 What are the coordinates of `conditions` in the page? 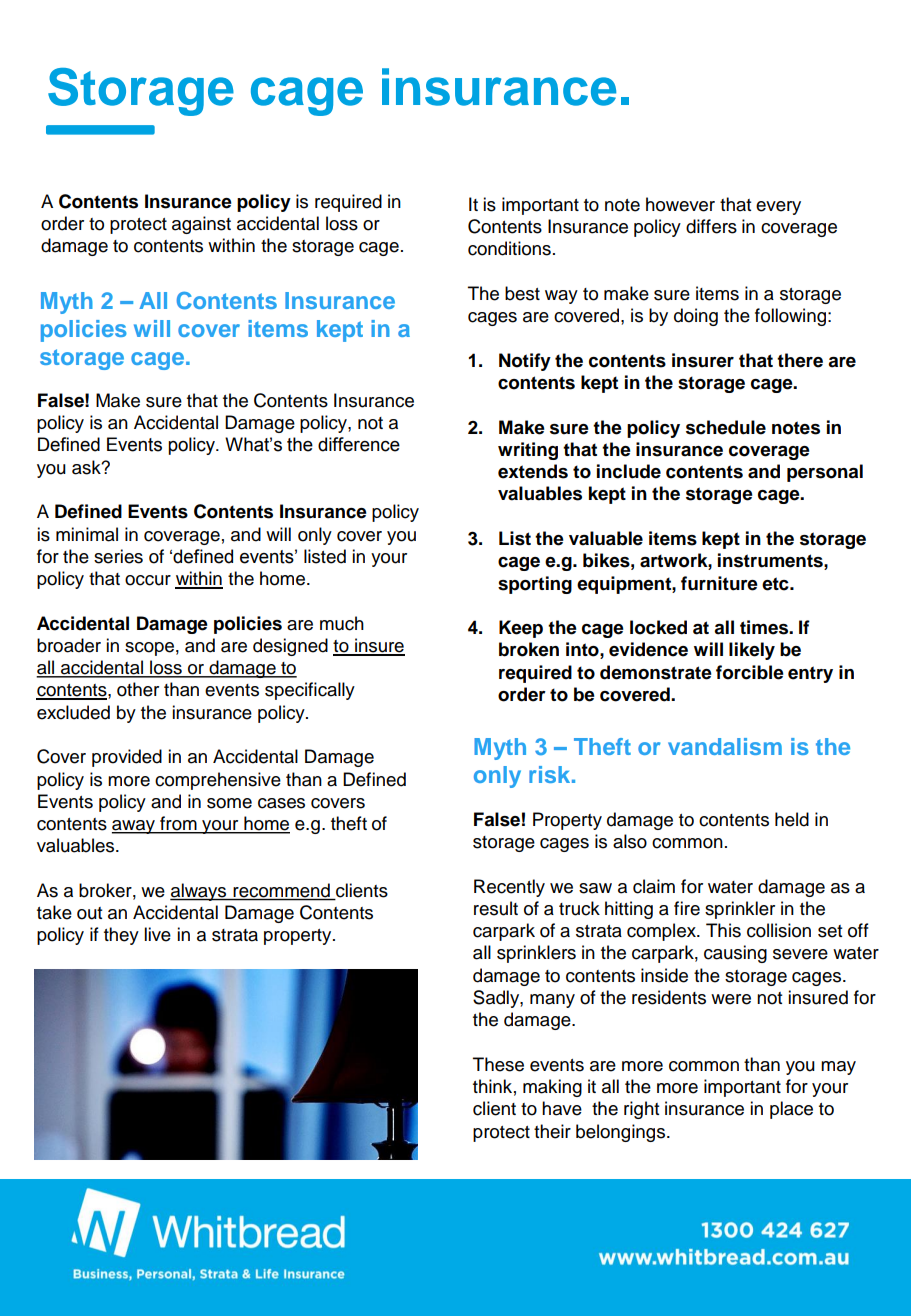 It's located at (509, 248).
